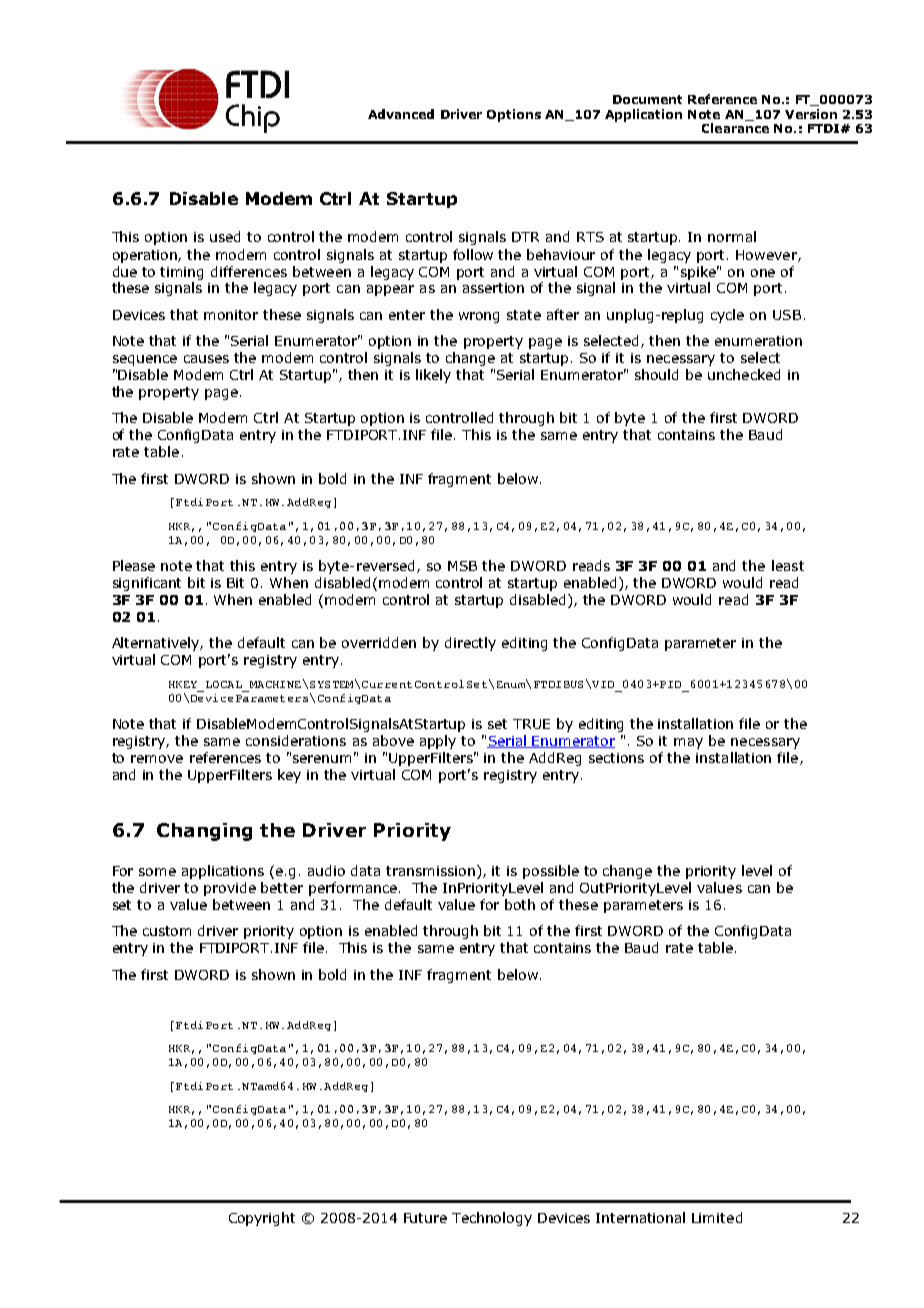 Image resolution: width=924 pixels, height=1308 pixels. I want to click on directly, so click(470, 644).
